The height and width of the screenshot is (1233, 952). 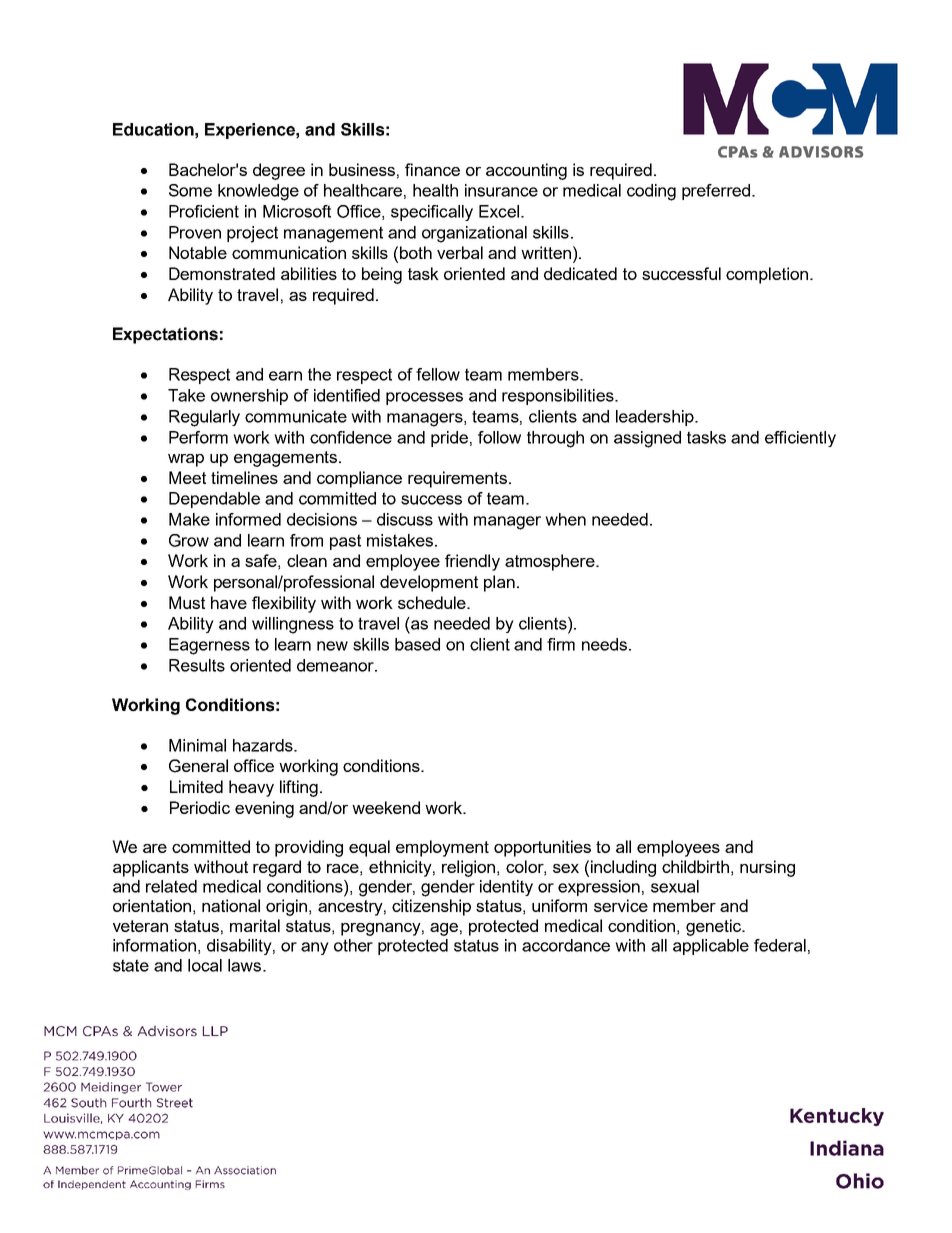 What do you see at coordinates (189, 540) in the screenshot?
I see `Grow` at bounding box center [189, 540].
